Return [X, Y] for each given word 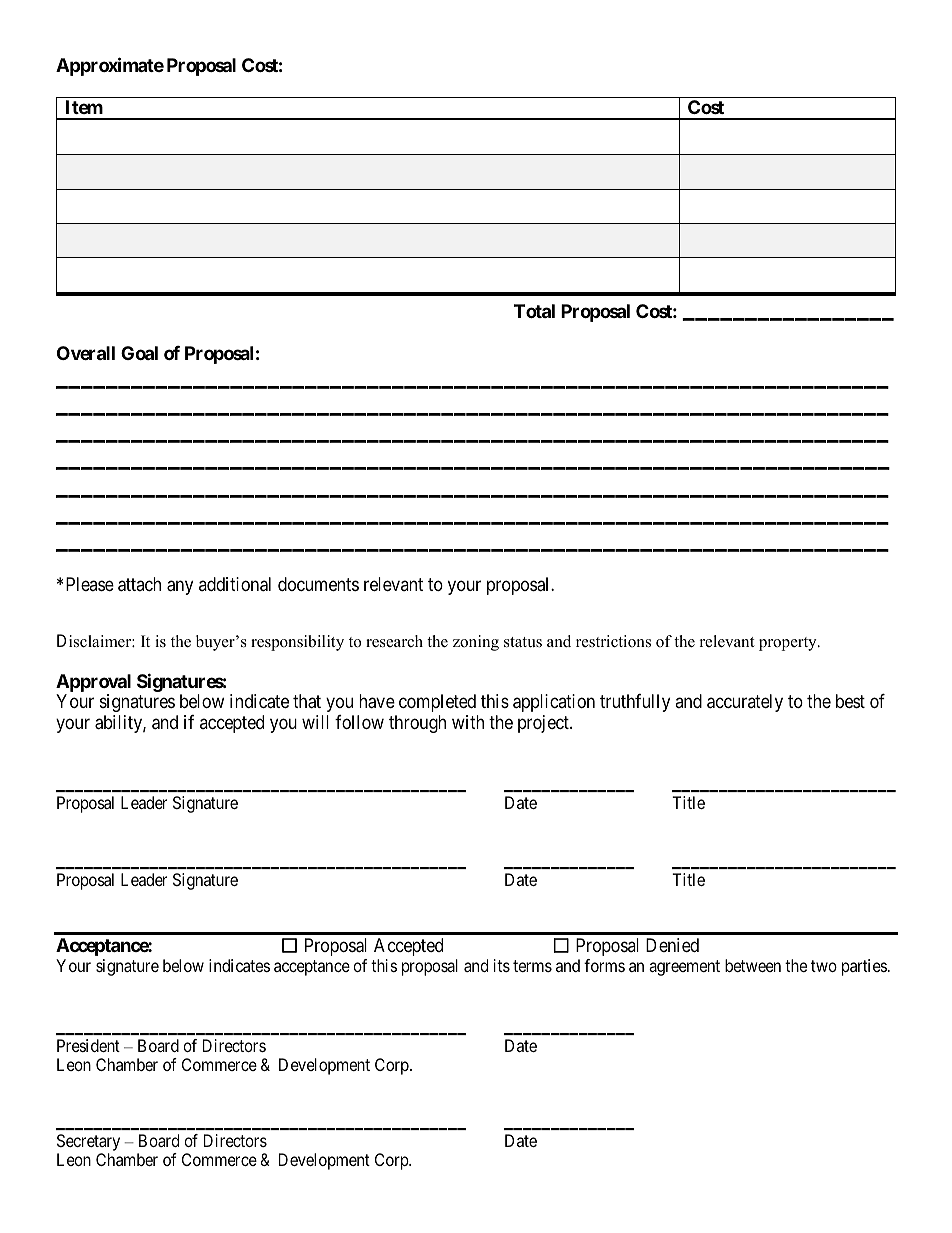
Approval [93, 684]
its [502, 965]
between [753, 965]
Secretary [88, 1144]
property [789, 644]
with [468, 722]
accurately [745, 703]
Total [534, 311]
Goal [139, 353]
